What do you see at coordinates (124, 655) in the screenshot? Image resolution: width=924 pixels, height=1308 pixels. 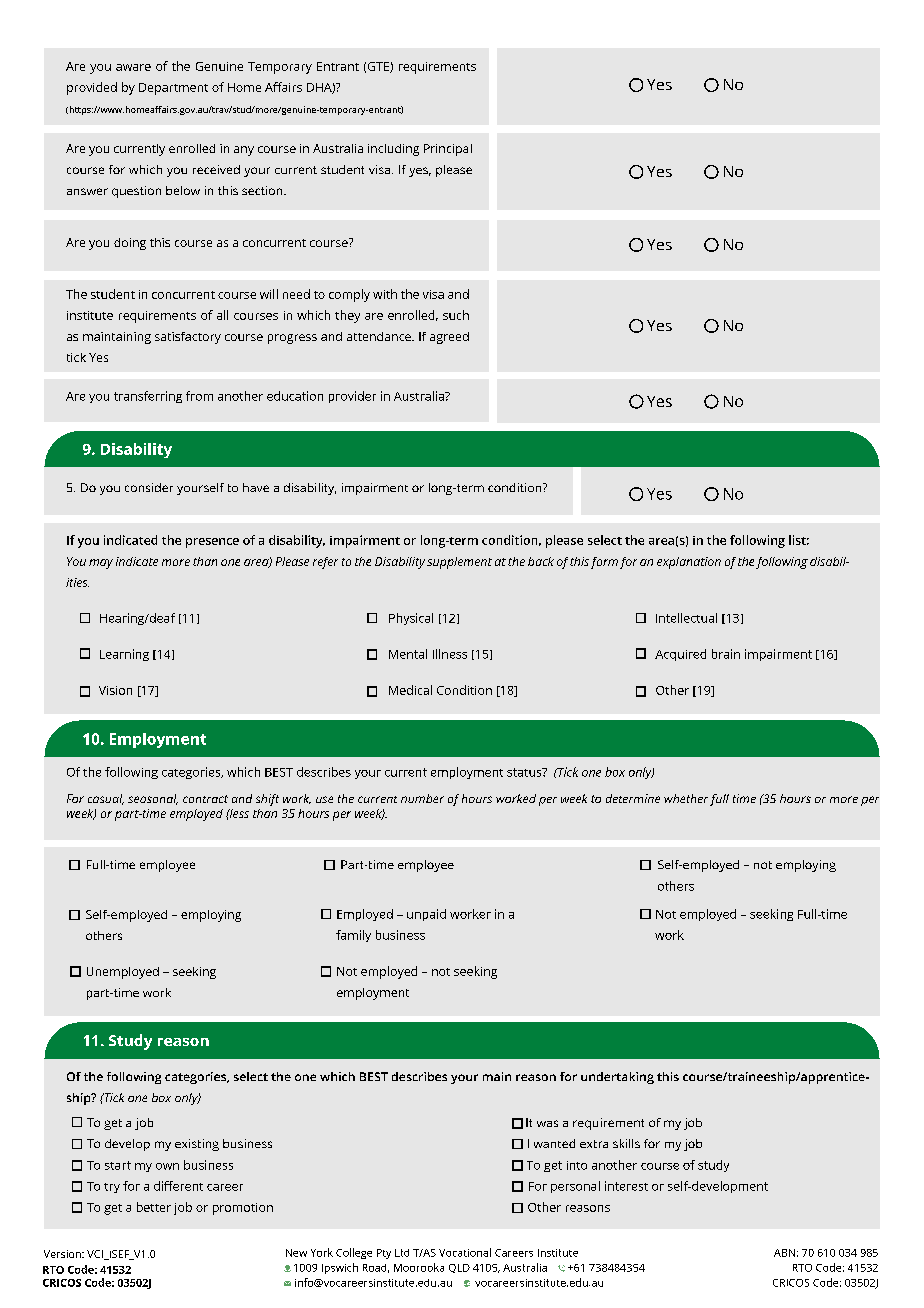 I see `Learning` at bounding box center [124, 655].
